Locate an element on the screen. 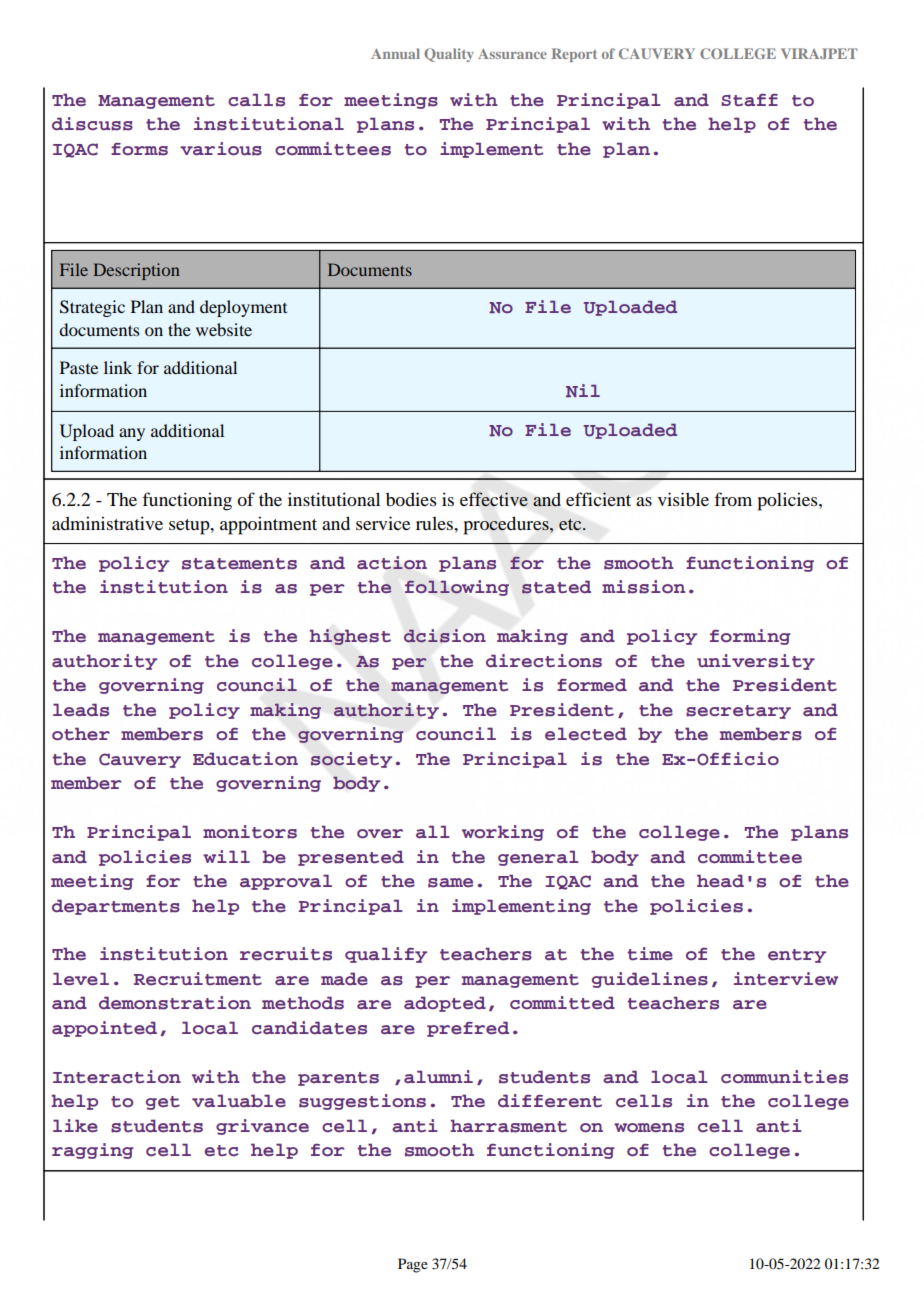  university is located at coordinates (756, 662).
